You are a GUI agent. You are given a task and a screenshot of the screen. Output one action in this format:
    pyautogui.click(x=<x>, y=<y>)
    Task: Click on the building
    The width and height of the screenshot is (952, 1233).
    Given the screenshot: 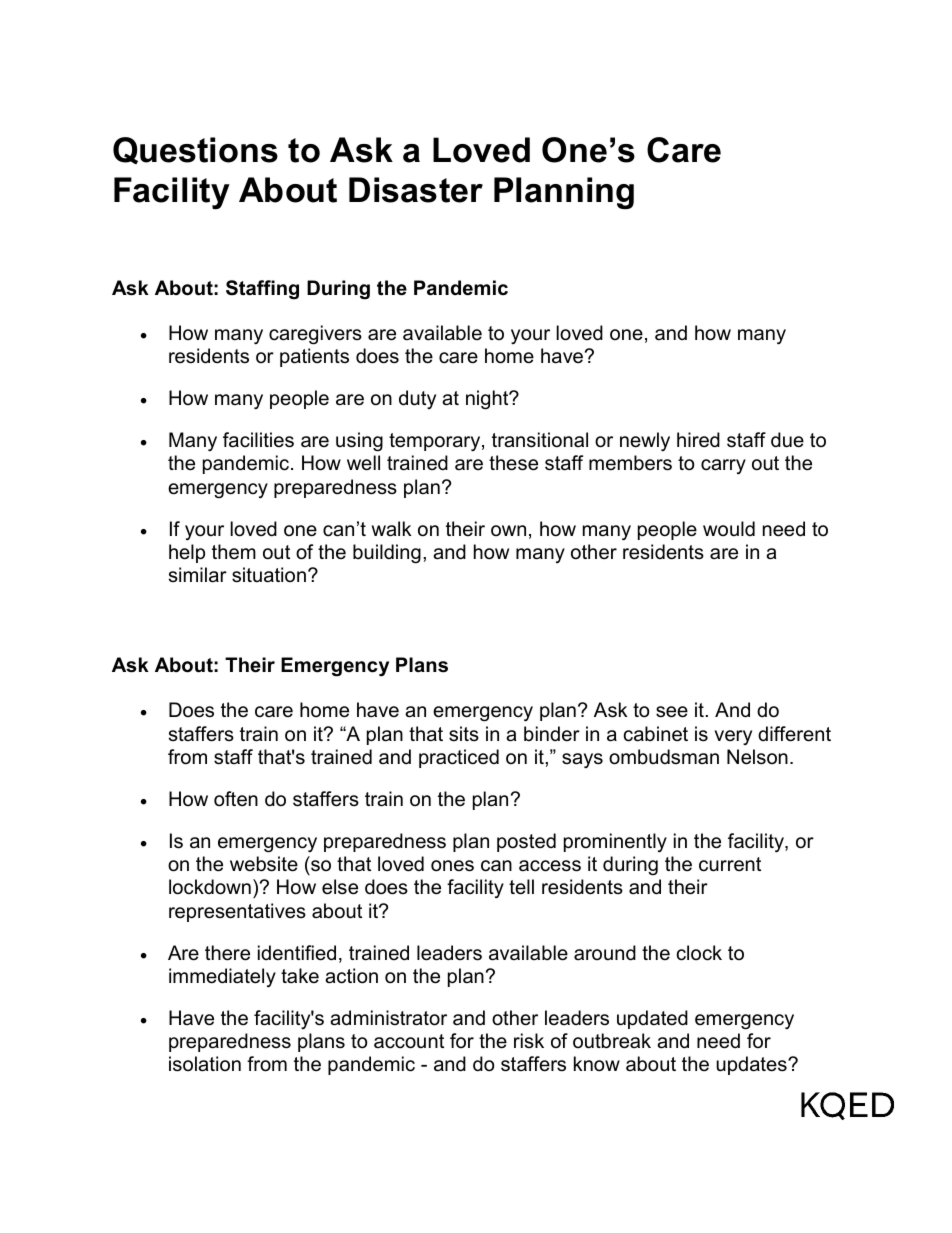 What is the action you would take?
    pyautogui.click(x=387, y=554)
